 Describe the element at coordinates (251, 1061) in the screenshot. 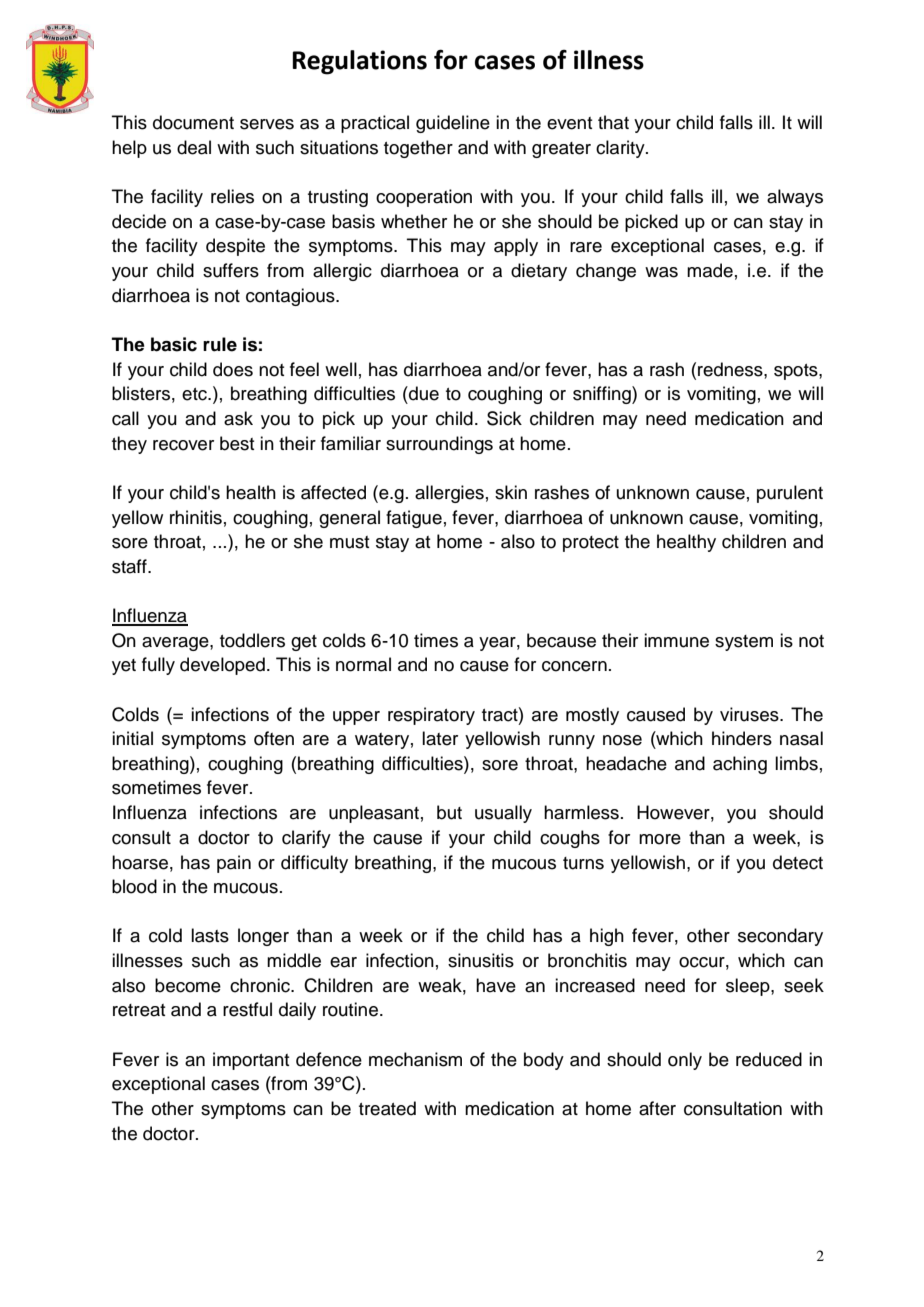

I see `important` at that location.
